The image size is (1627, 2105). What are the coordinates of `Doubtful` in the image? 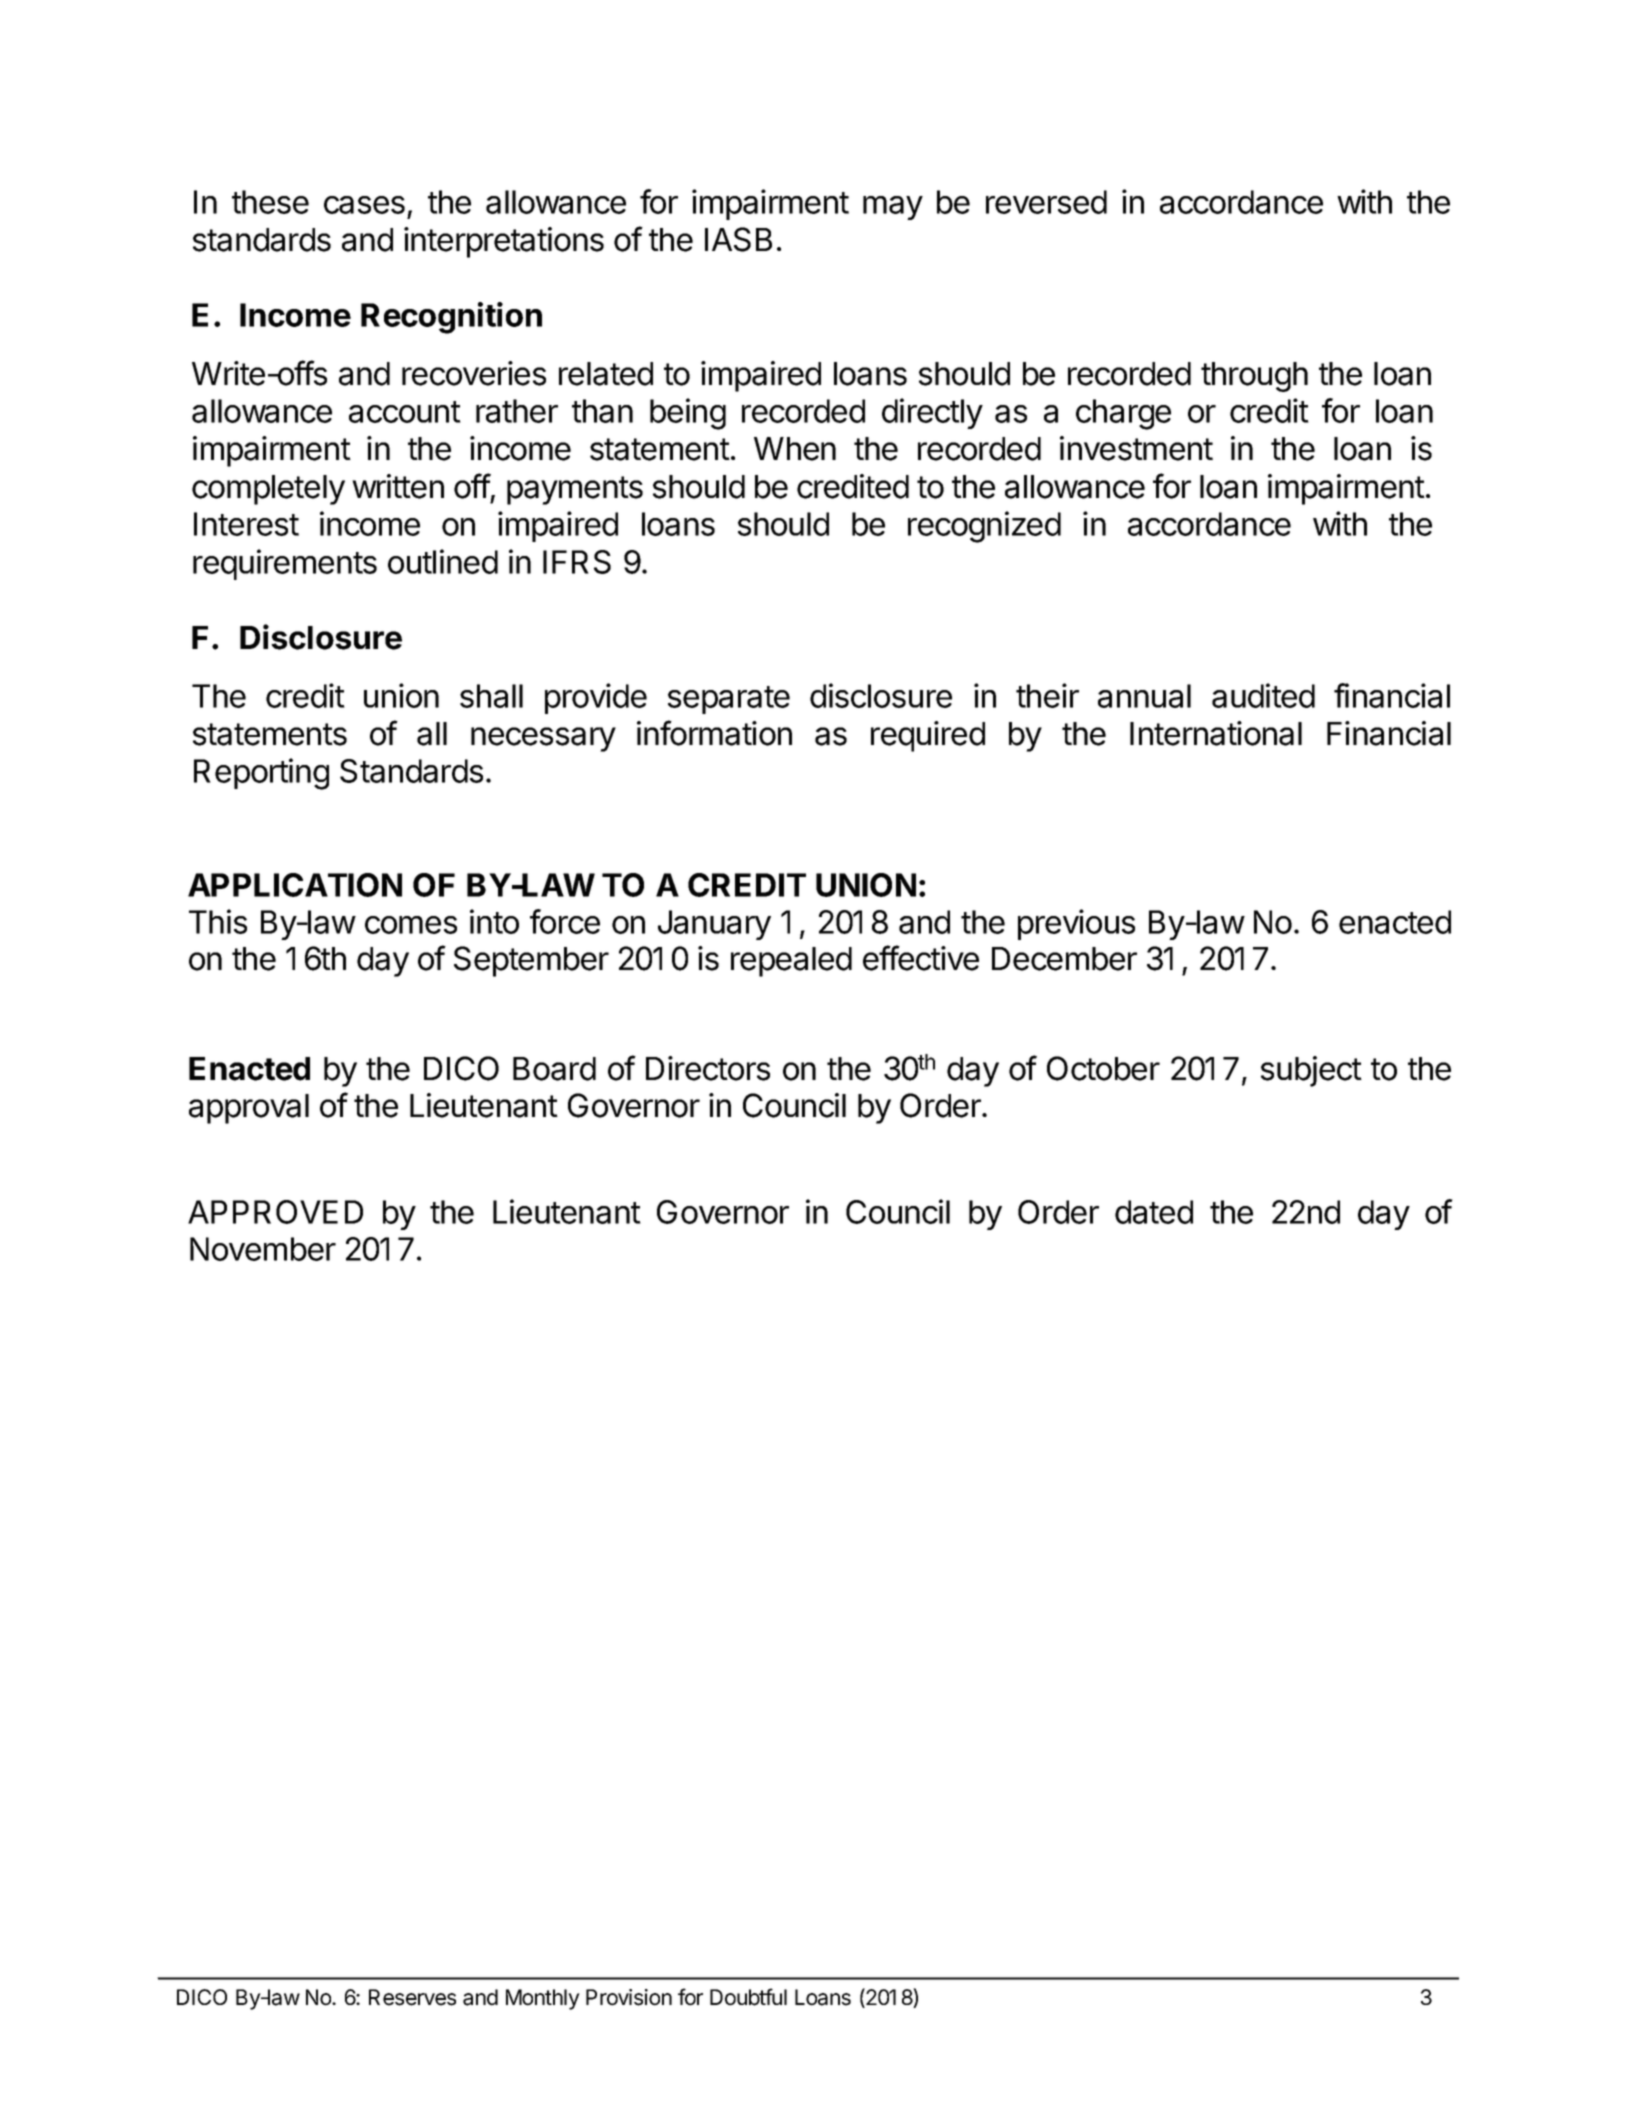 It's located at (748, 1997).
